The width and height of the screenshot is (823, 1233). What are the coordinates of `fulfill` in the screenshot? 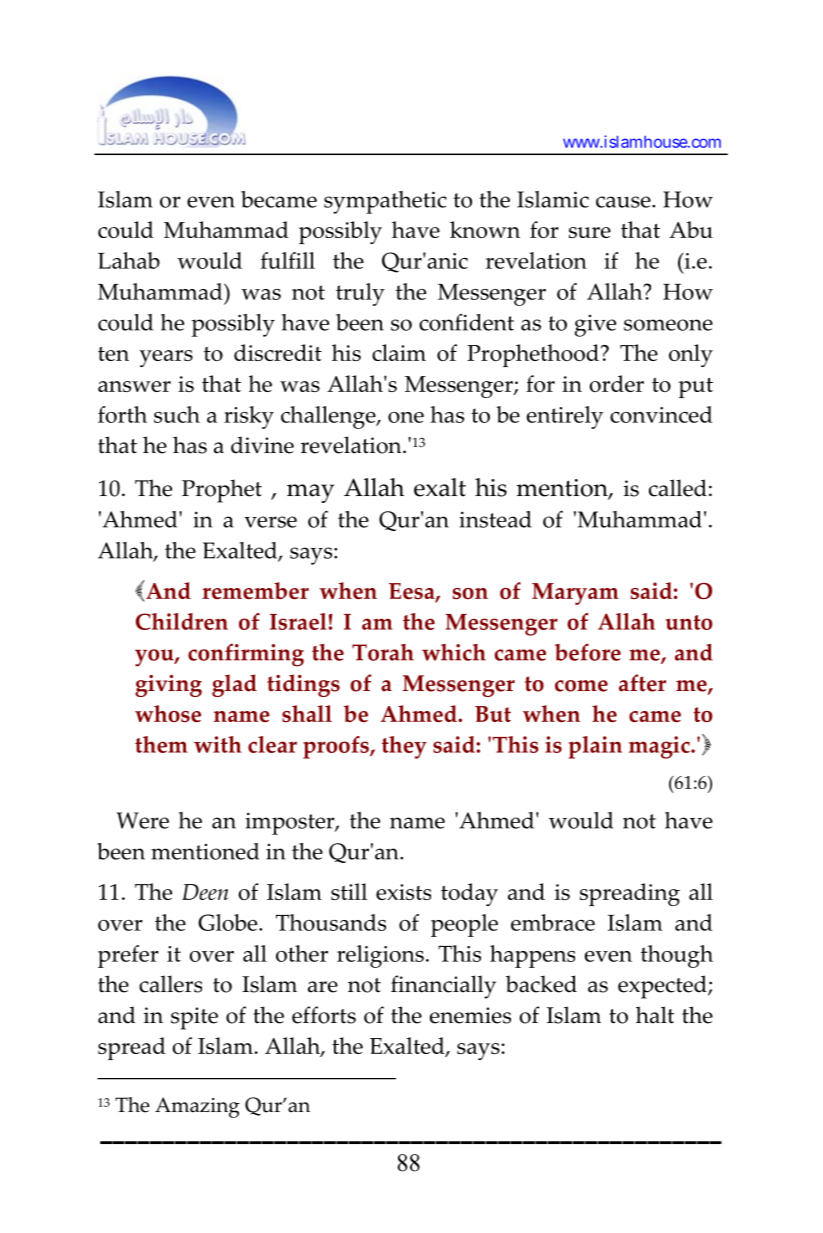 It's located at (288, 260).
